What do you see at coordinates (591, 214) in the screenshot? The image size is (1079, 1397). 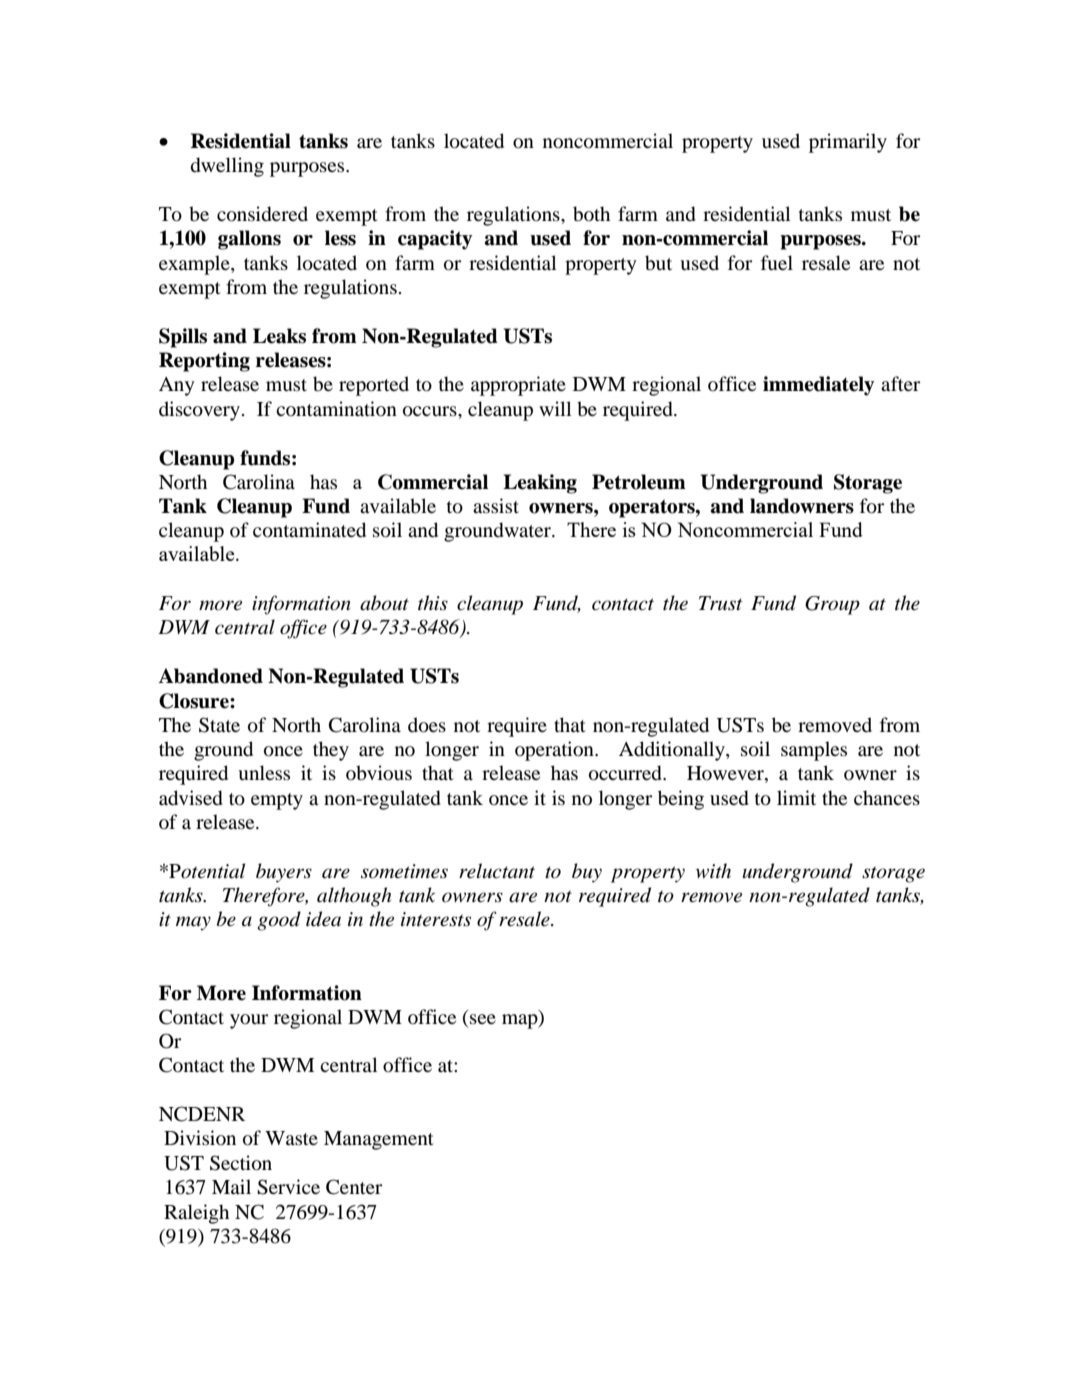 I see `both` at bounding box center [591, 214].
